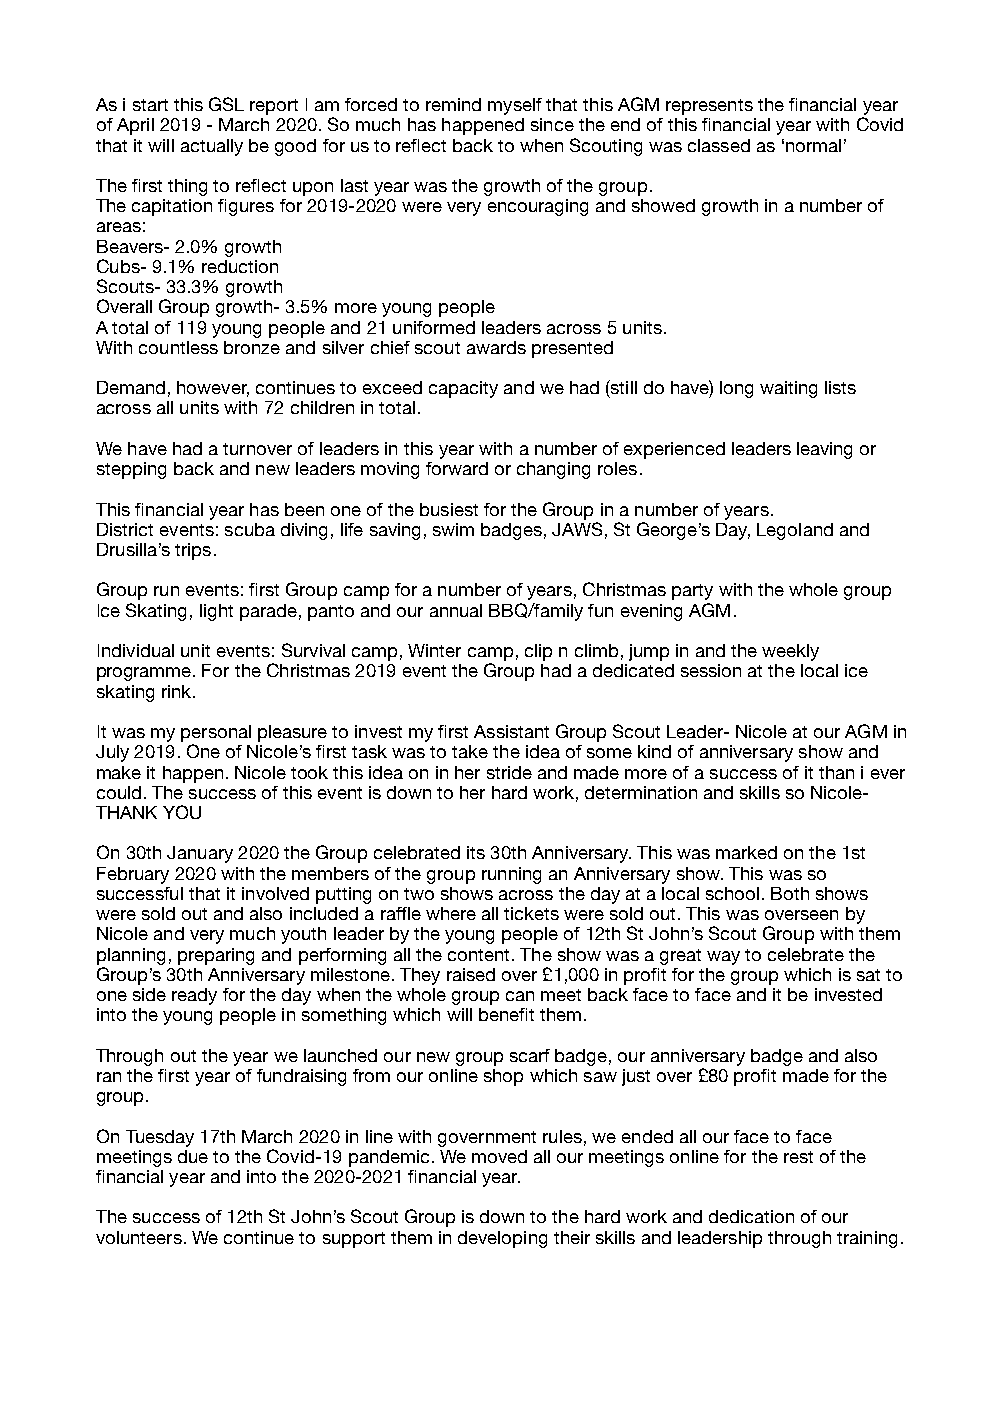  I want to click on weekly, so click(790, 652).
